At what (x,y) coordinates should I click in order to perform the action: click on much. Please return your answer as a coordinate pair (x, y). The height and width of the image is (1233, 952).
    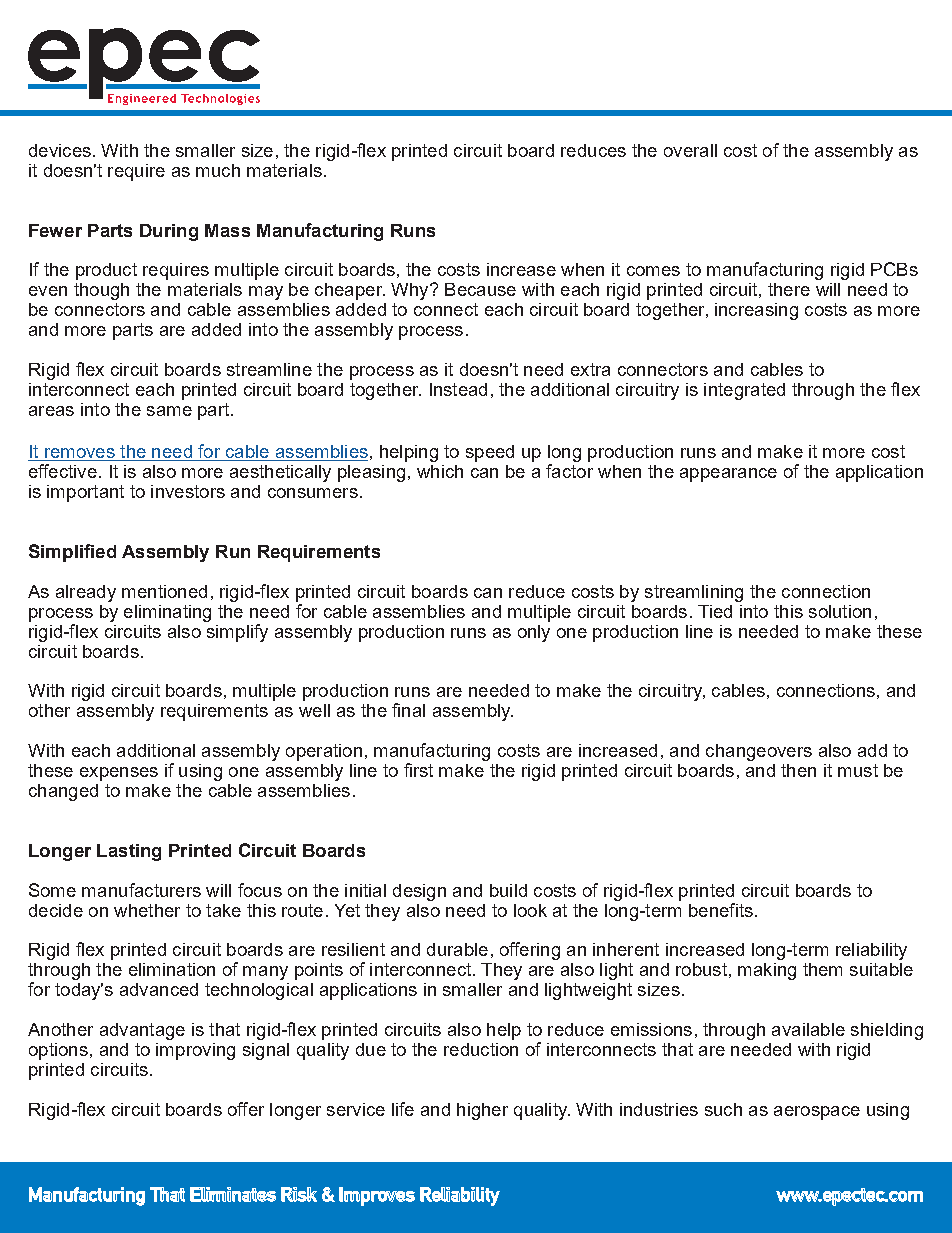
    Looking at the image, I should click on (218, 170).
